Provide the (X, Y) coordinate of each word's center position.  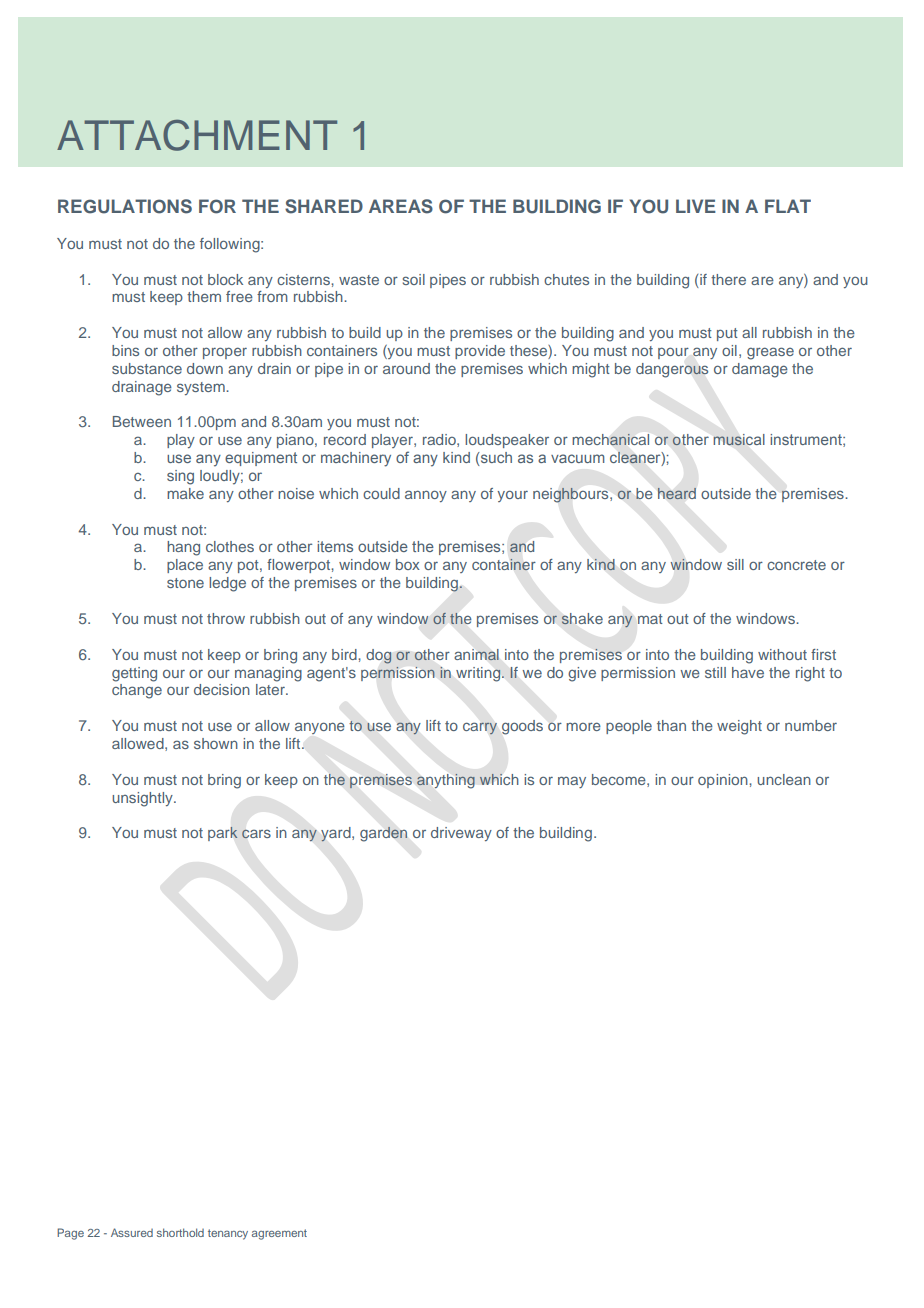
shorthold (180, 1232)
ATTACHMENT (197, 135)
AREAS (401, 206)
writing (479, 674)
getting (134, 674)
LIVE (696, 206)
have (748, 672)
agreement (279, 1234)
